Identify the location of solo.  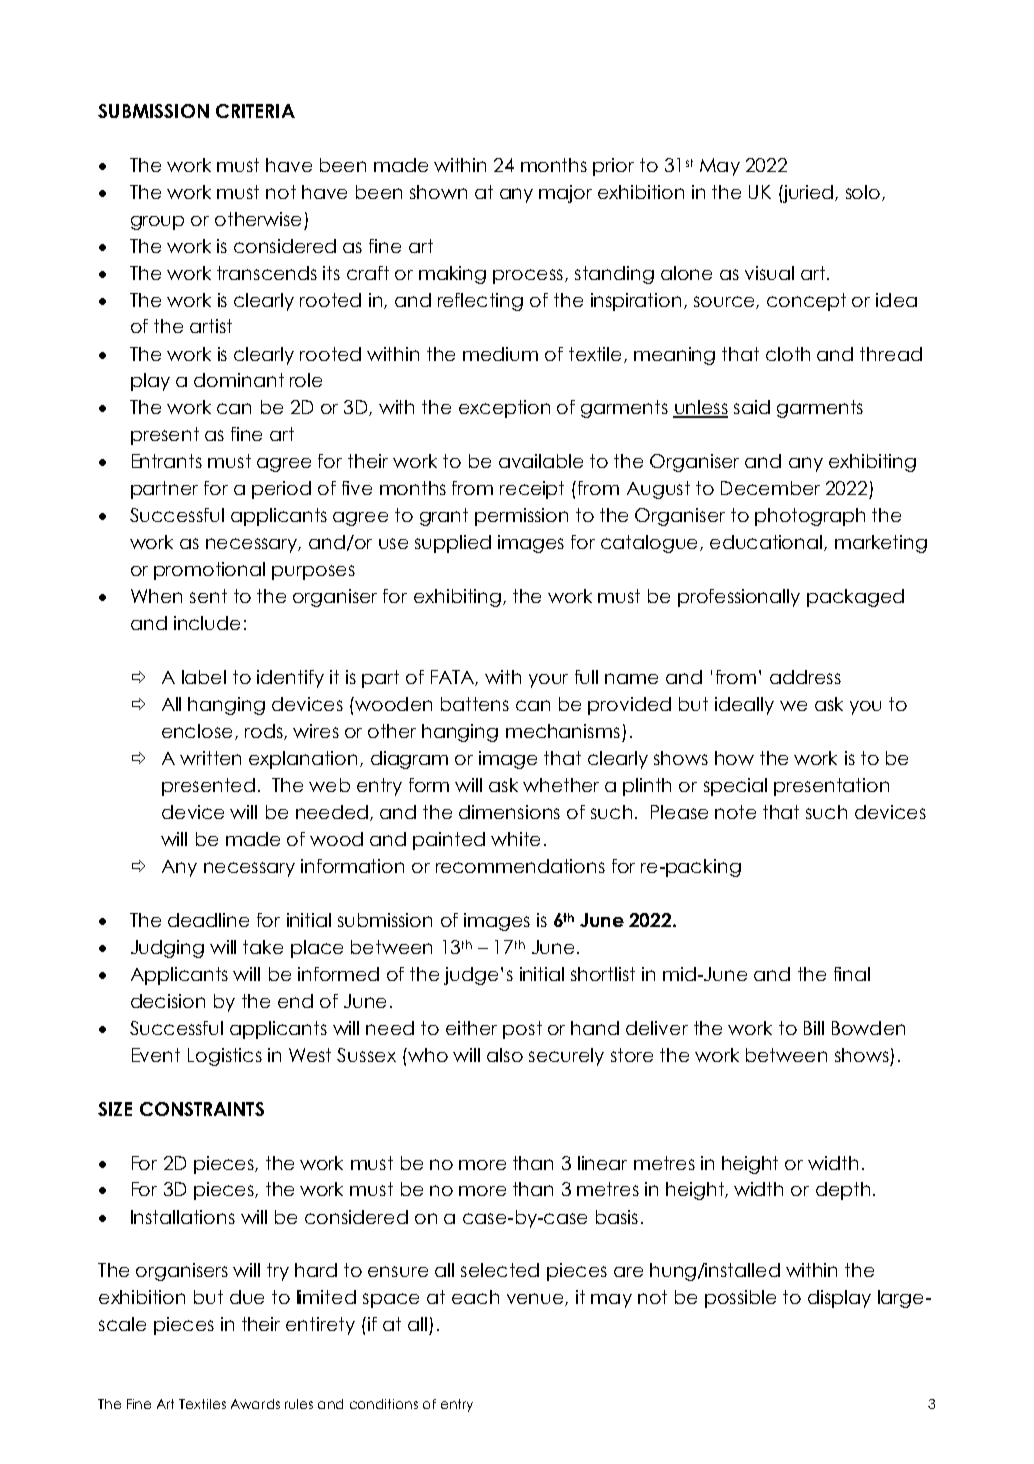
(864, 193).
